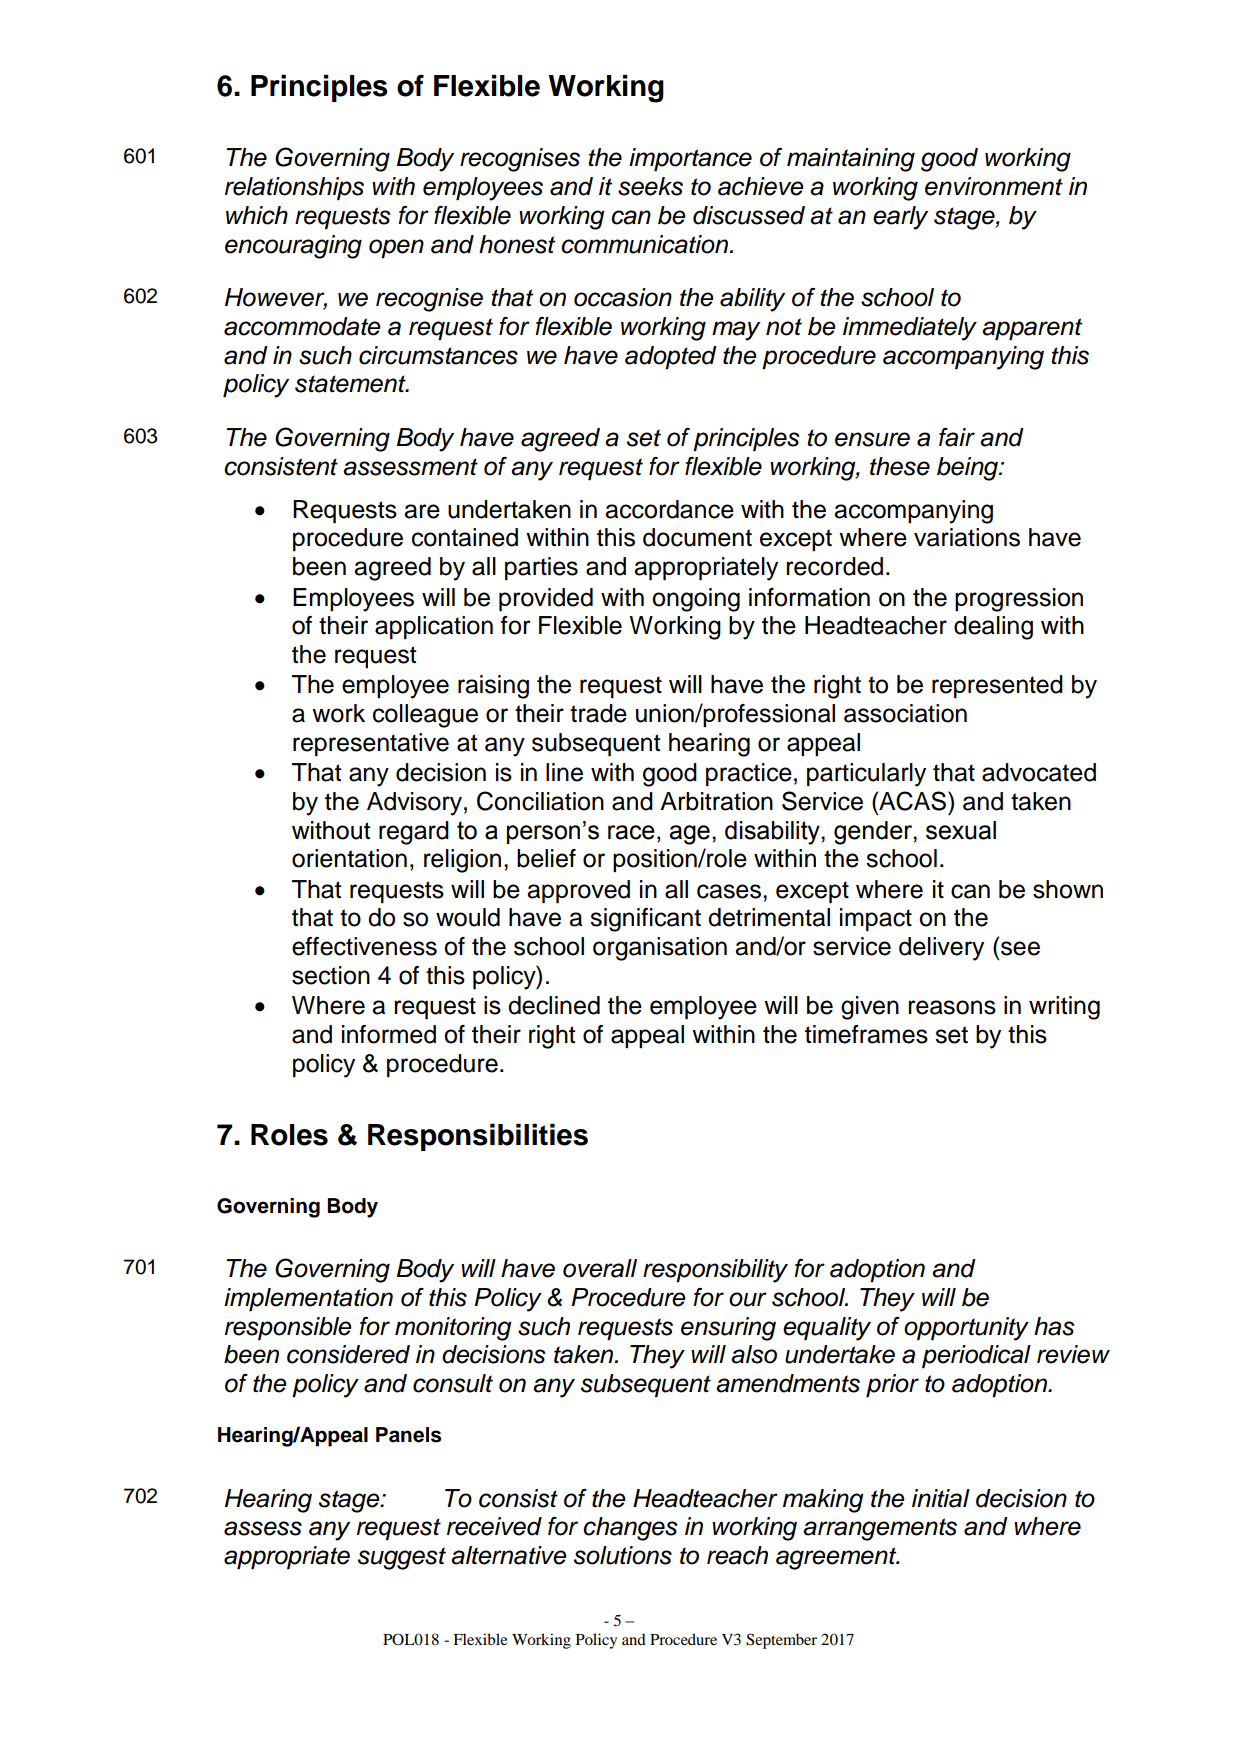 This screenshot has width=1238, height=1751. What do you see at coordinates (967, 537) in the screenshot?
I see `variations` at bounding box center [967, 537].
